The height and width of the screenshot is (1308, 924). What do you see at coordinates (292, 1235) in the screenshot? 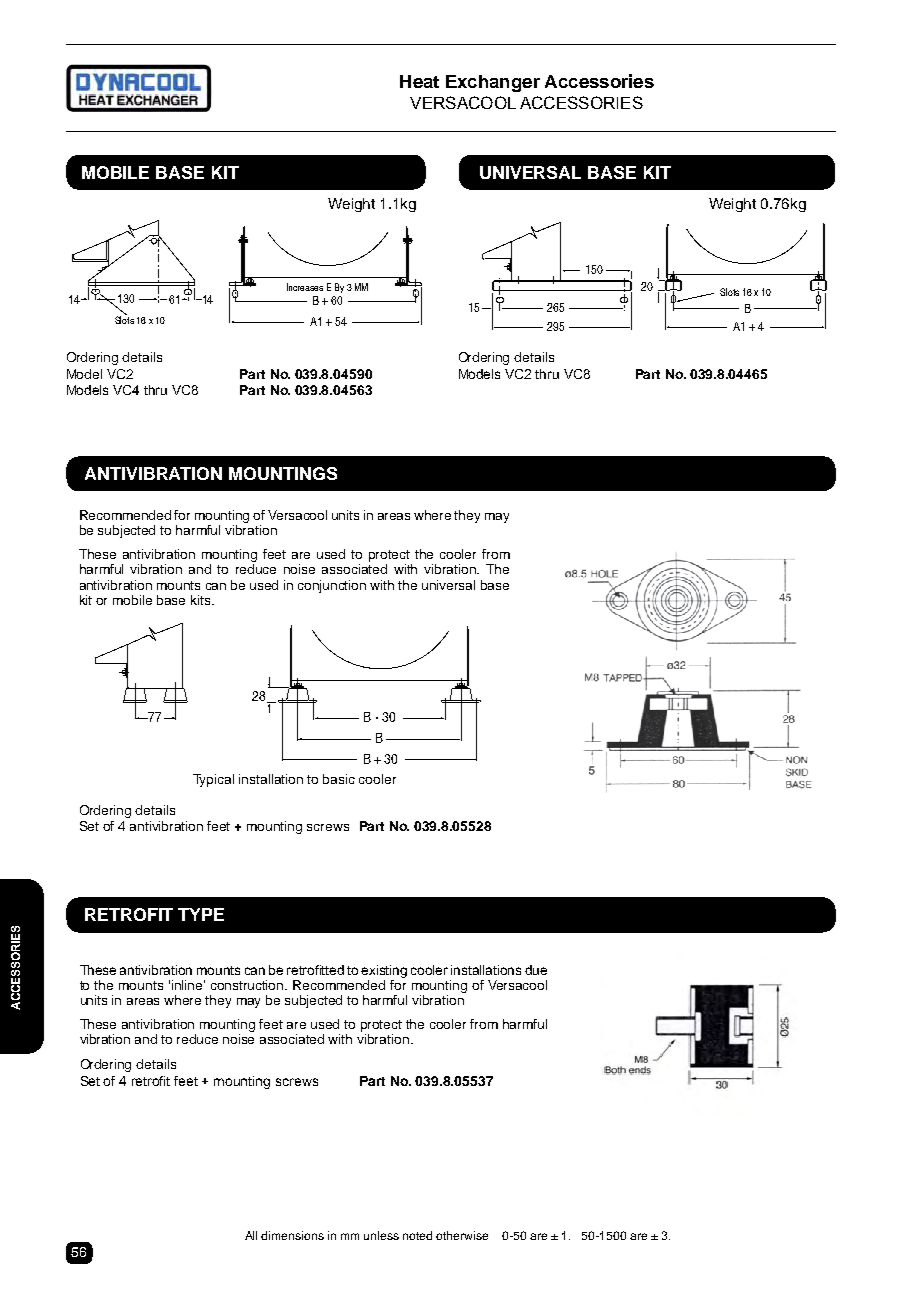
I see `dimensions` at bounding box center [292, 1235].
